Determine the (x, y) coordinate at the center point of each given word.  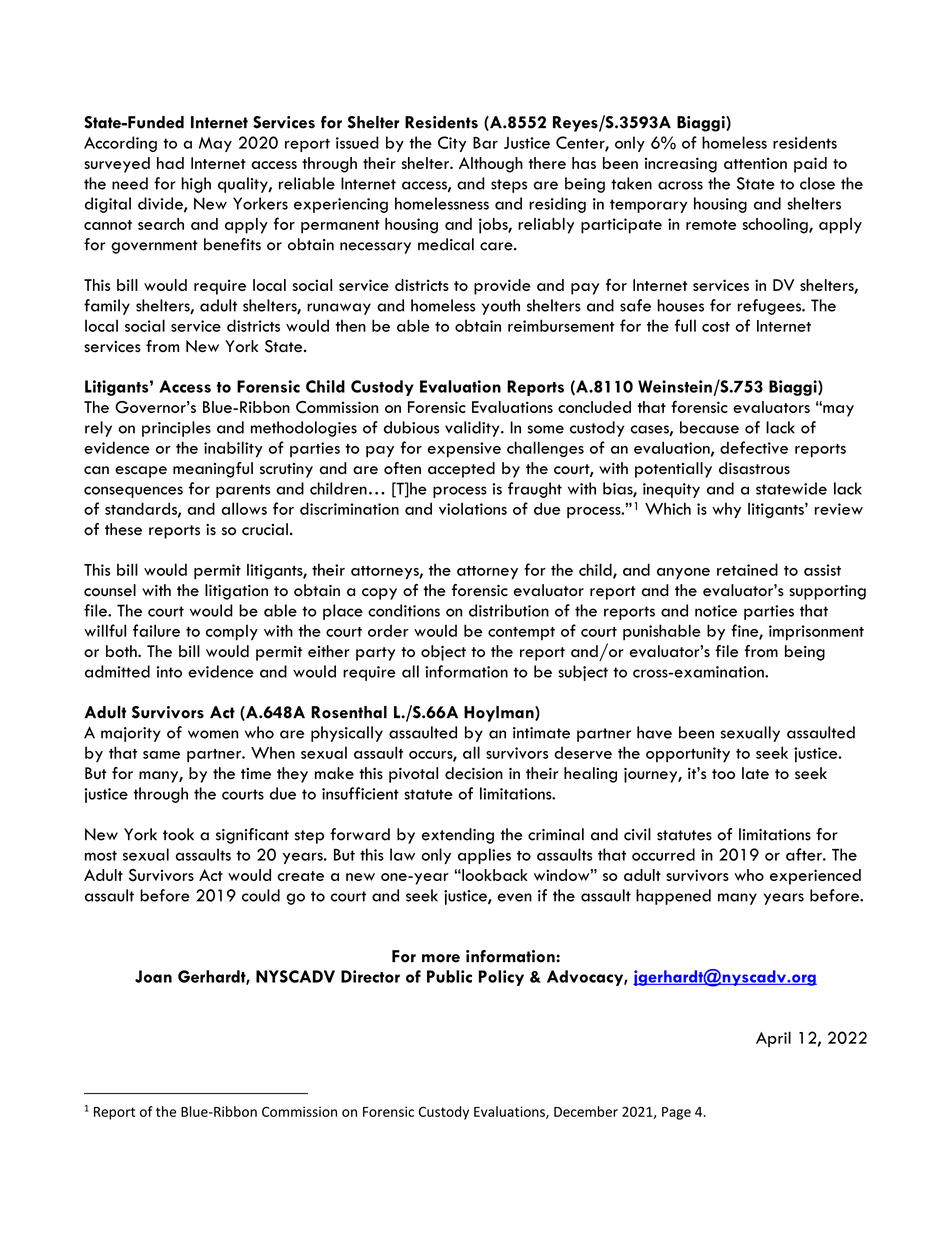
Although (491, 165)
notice (716, 611)
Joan (153, 976)
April (773, 1039)
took (178, 834)
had (170, 163)
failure (156, 630)
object (443, 653)
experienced (815, 877)
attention (755, 163)
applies (484, 856)
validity (473, 429)
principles (176, 429)
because (709, 427)
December (586, 1111)
